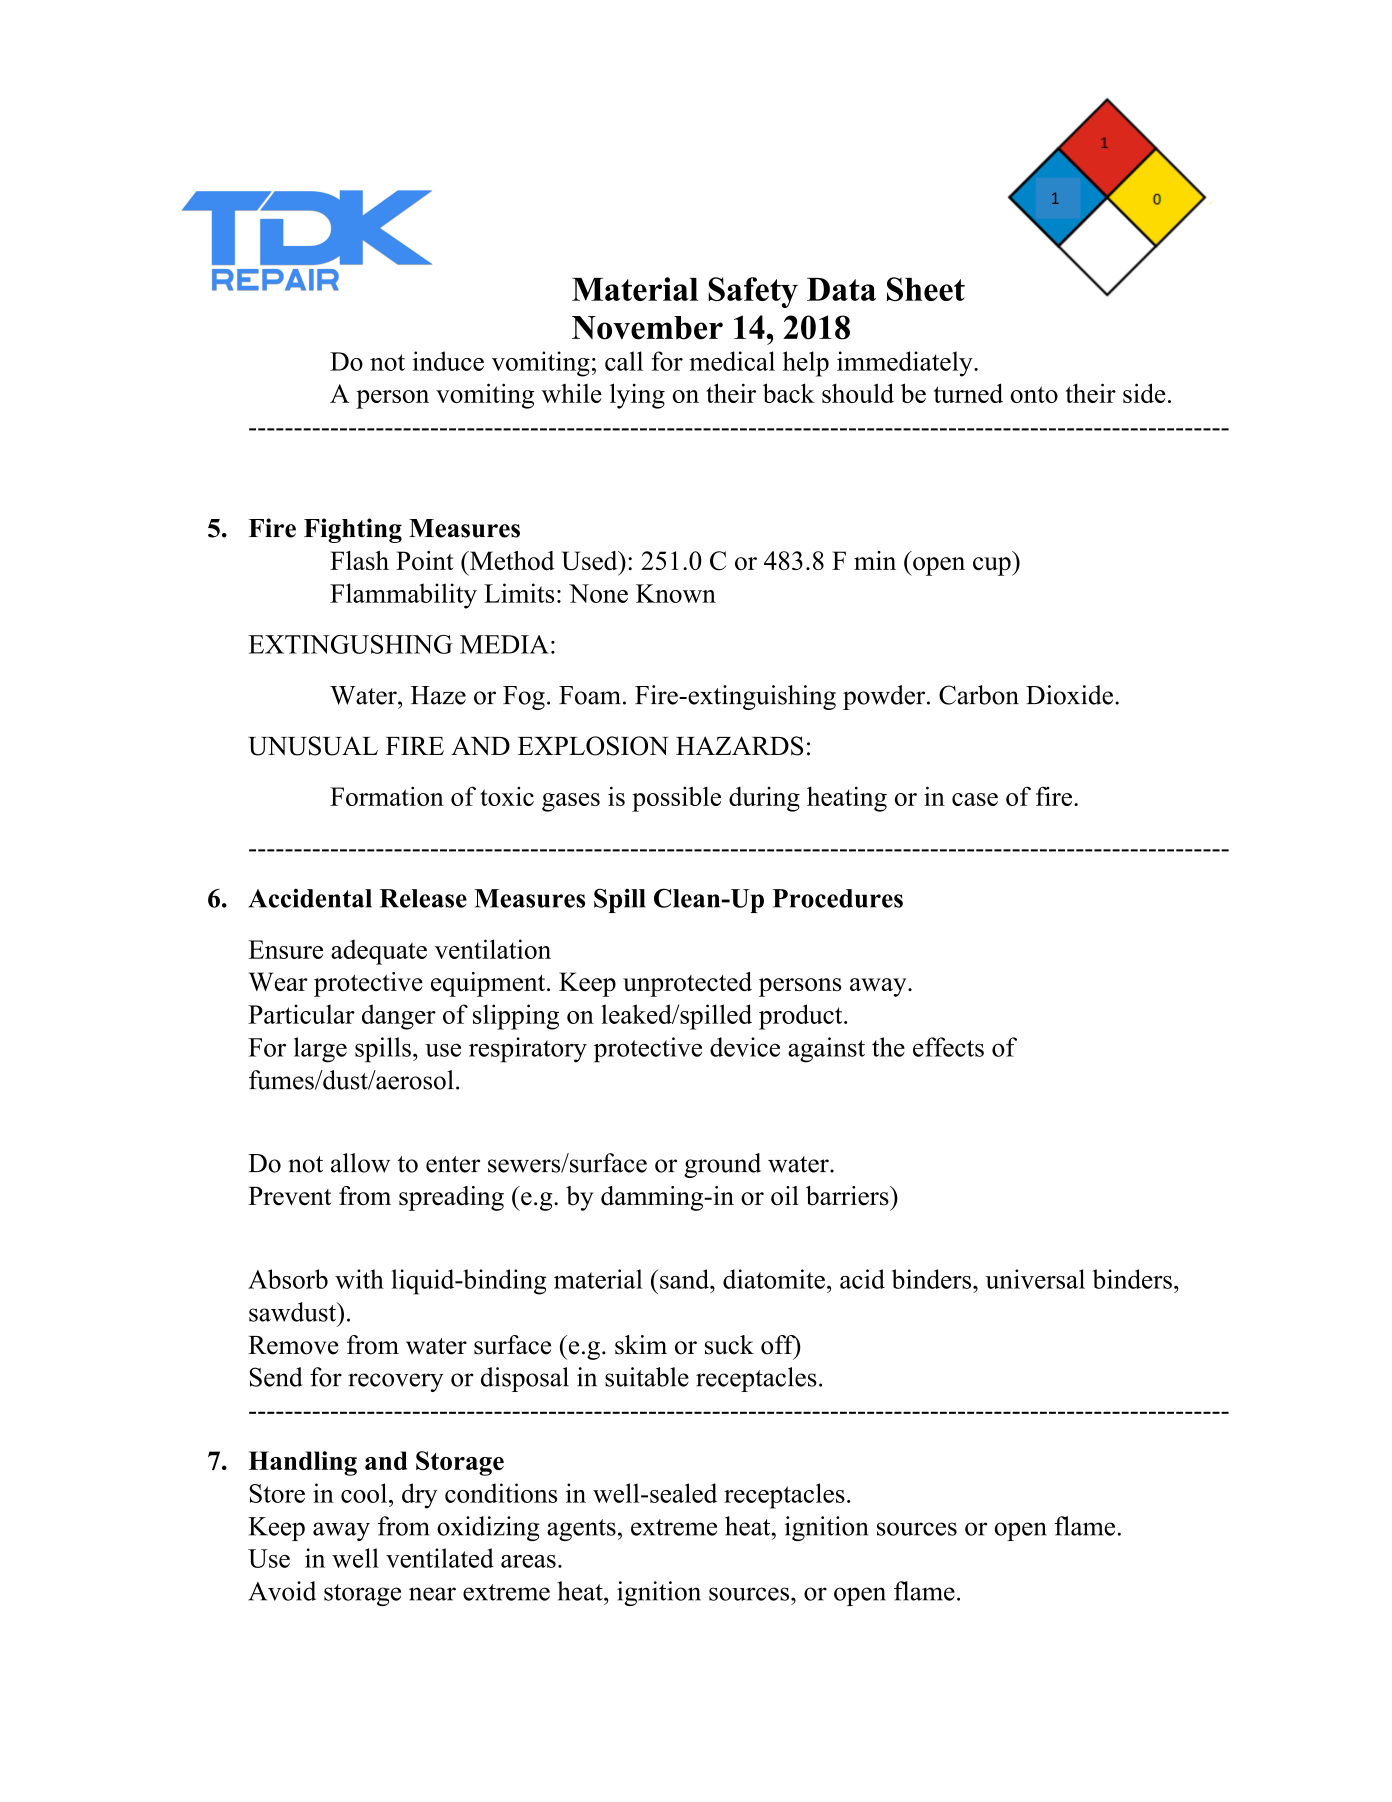  What do you see at coordinates (948, 1047) in the page?
I see `effects` at bounding box center [948, 1047].
